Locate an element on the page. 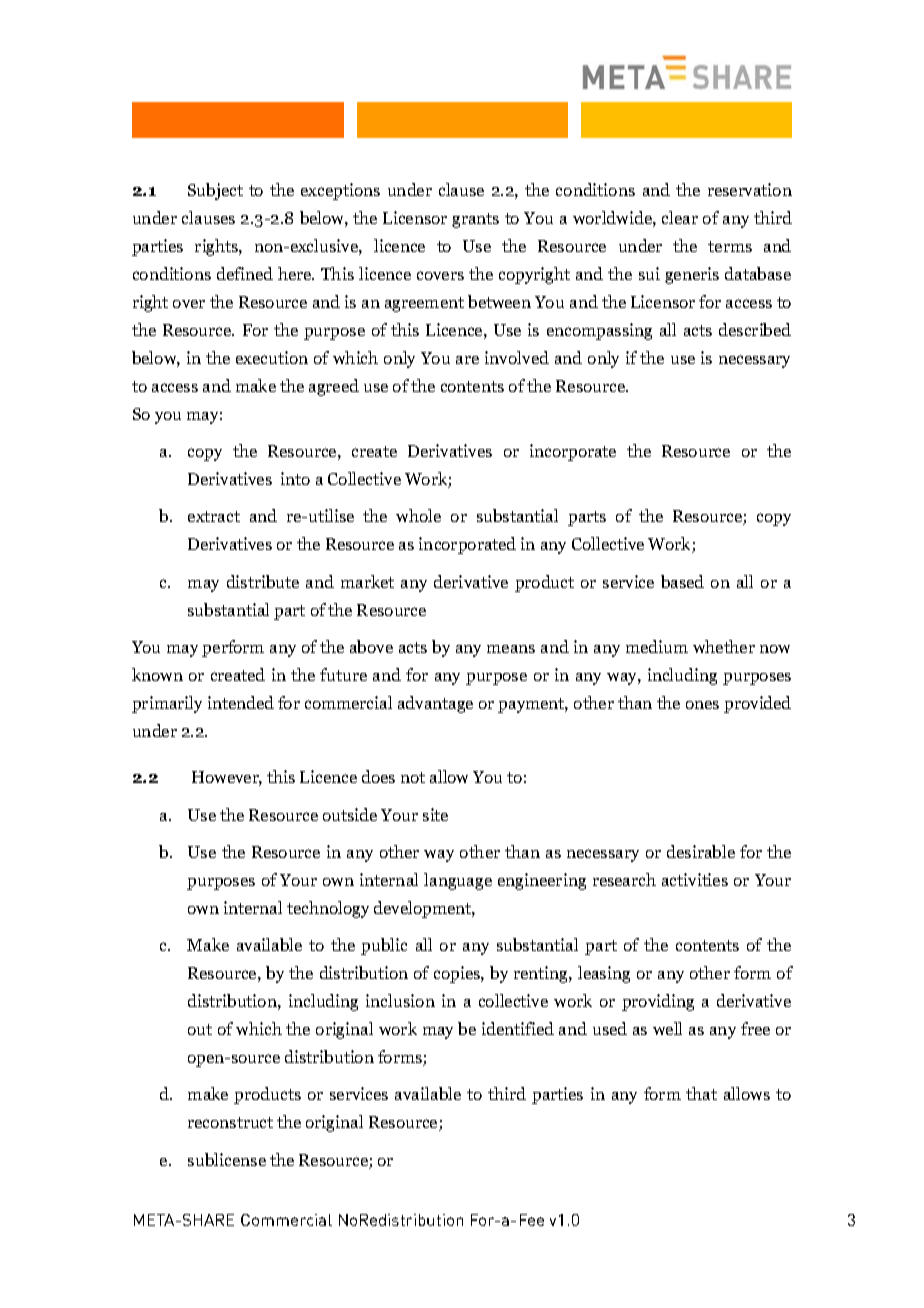 The image size is (924, 1308). reconstruct is located at coordinates (230, 1122).
